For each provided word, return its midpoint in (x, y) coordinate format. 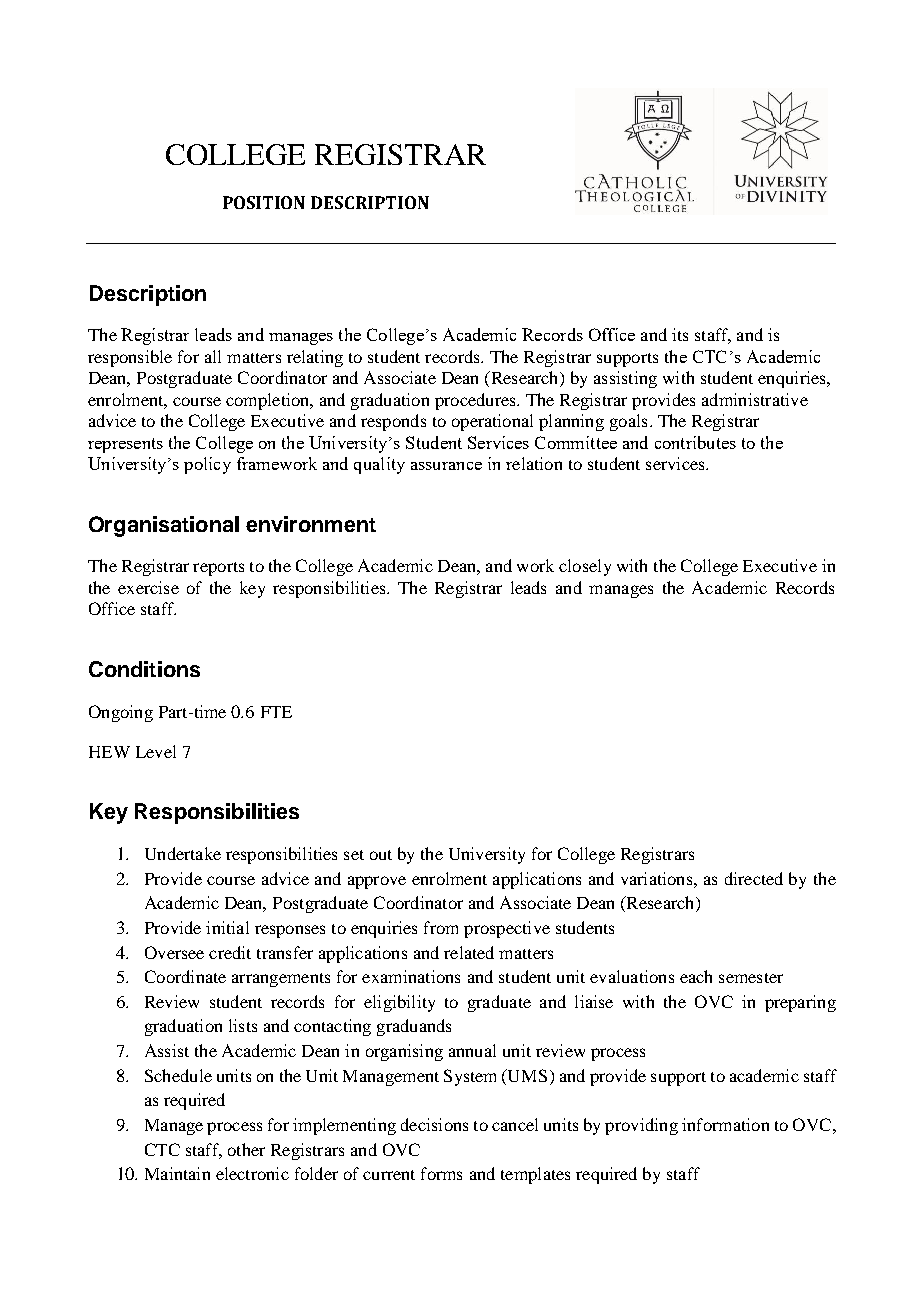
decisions (434, 1124)
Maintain (177, 1173)
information (725, 1124)
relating (315, 358)
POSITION (264, 202)
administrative (755, 399)
